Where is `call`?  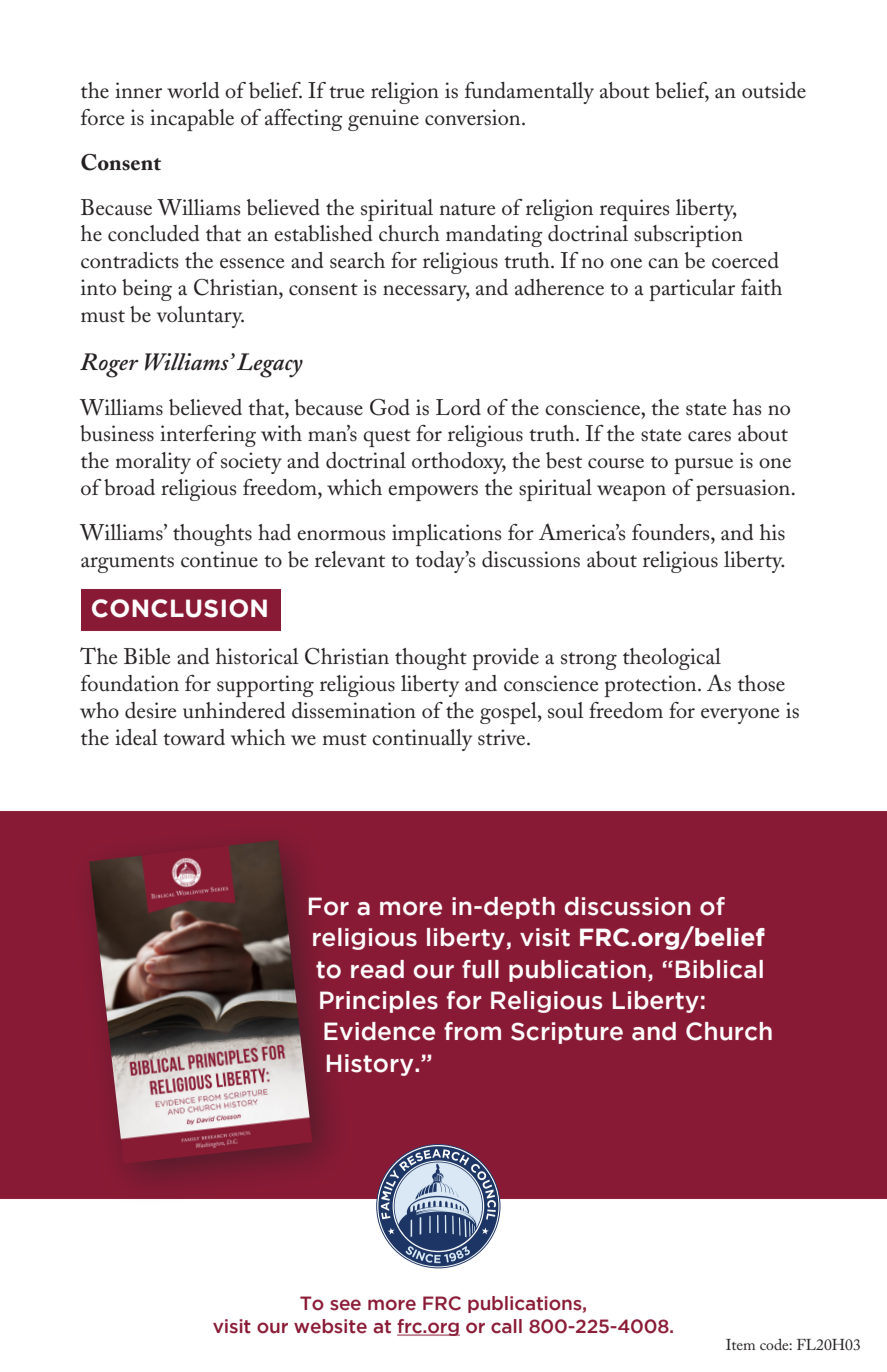 call is located at coordinates (506, 1326).
